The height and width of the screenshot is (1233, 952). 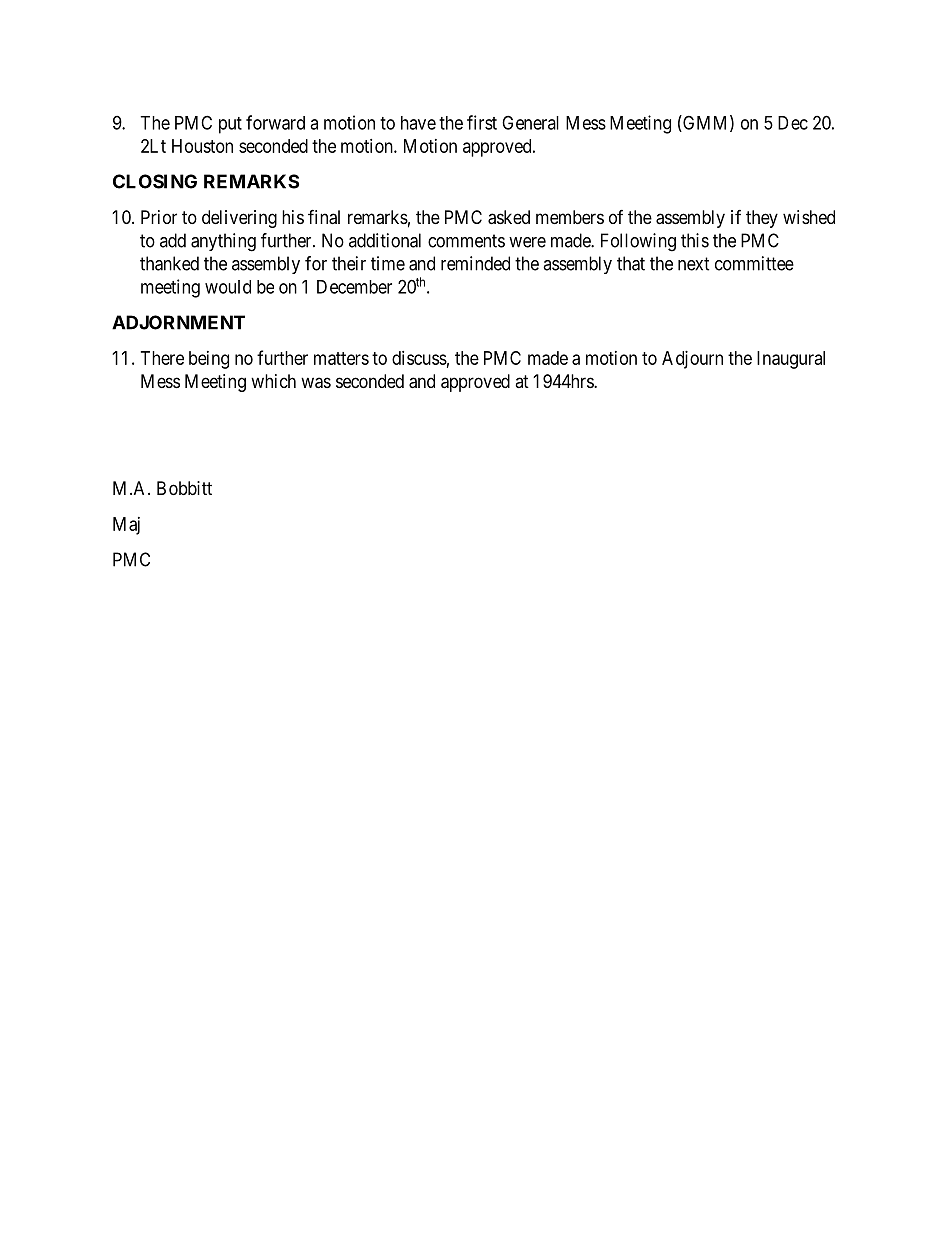 What do you see at coordinates (762, 219) in the screenshot?
I see `they` at bounding box center [762, 219].
